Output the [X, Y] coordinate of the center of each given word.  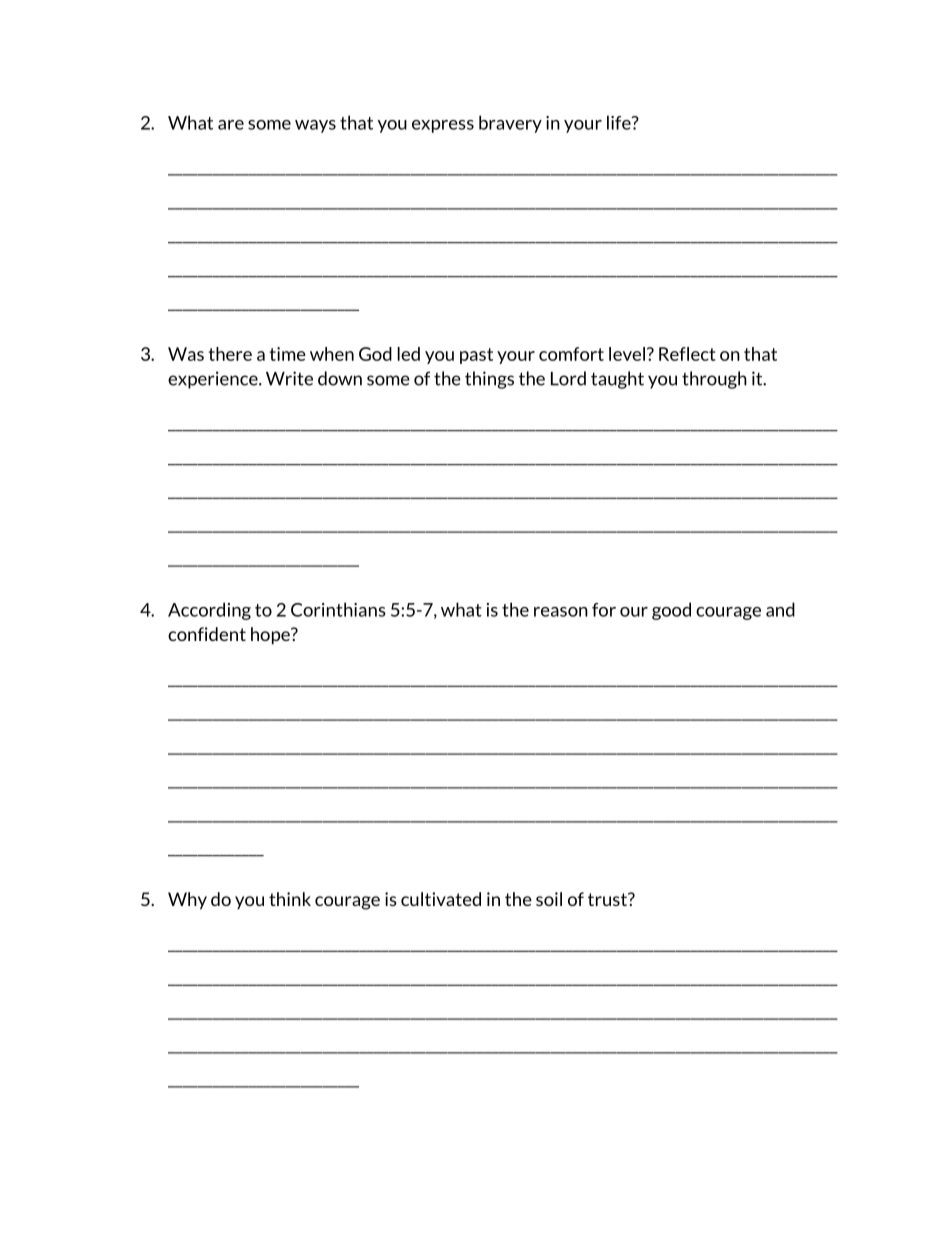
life [620, 122]
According [209, 611]
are [231, 125]
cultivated [441, 899]
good [671, 611]
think [290, 899]
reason [561, 612]
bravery [510, 124]
